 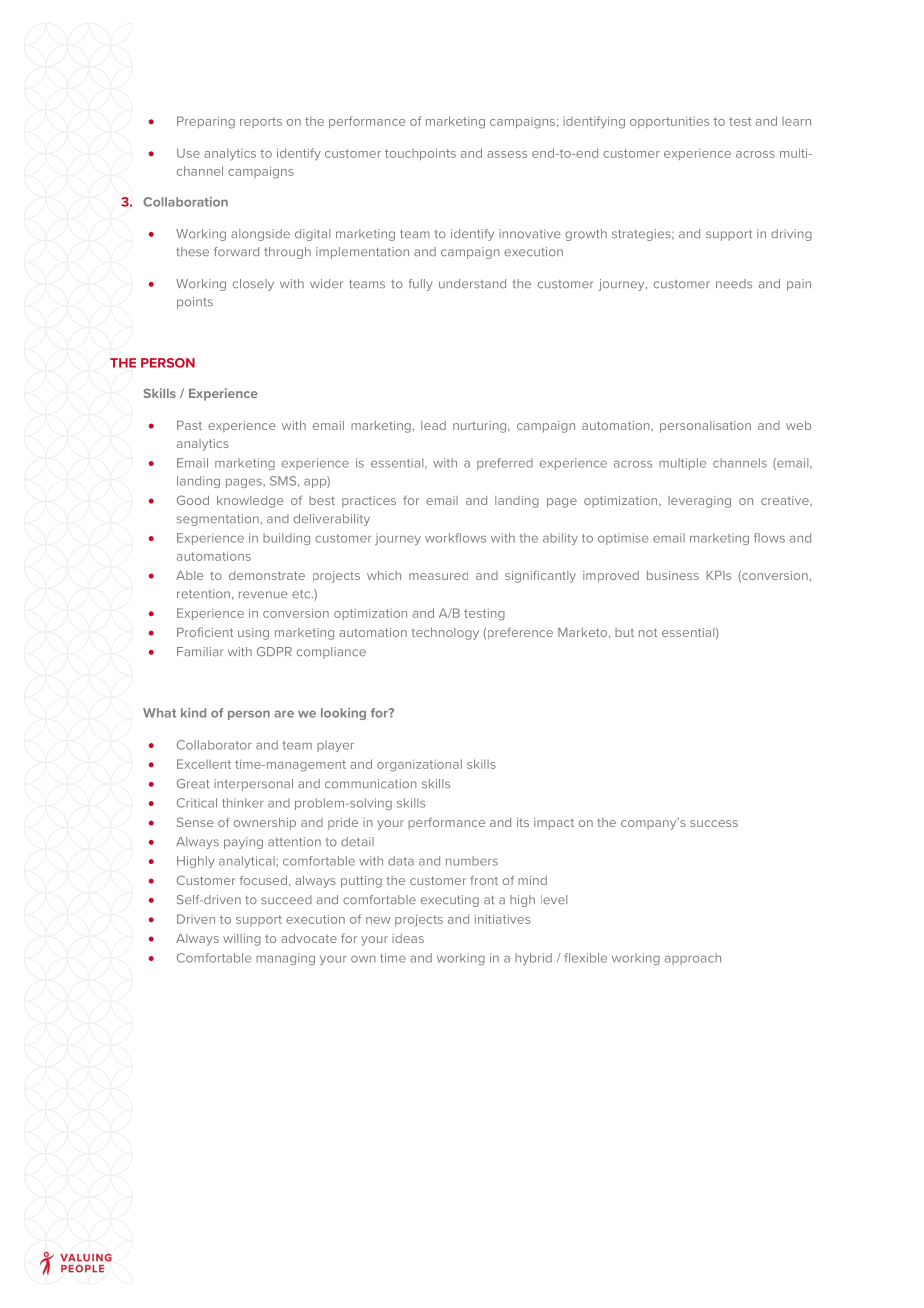 What do you see at coordinates (669, 122) in the screenshot?
I see `opportunities` at bounding box center [669, 122].
